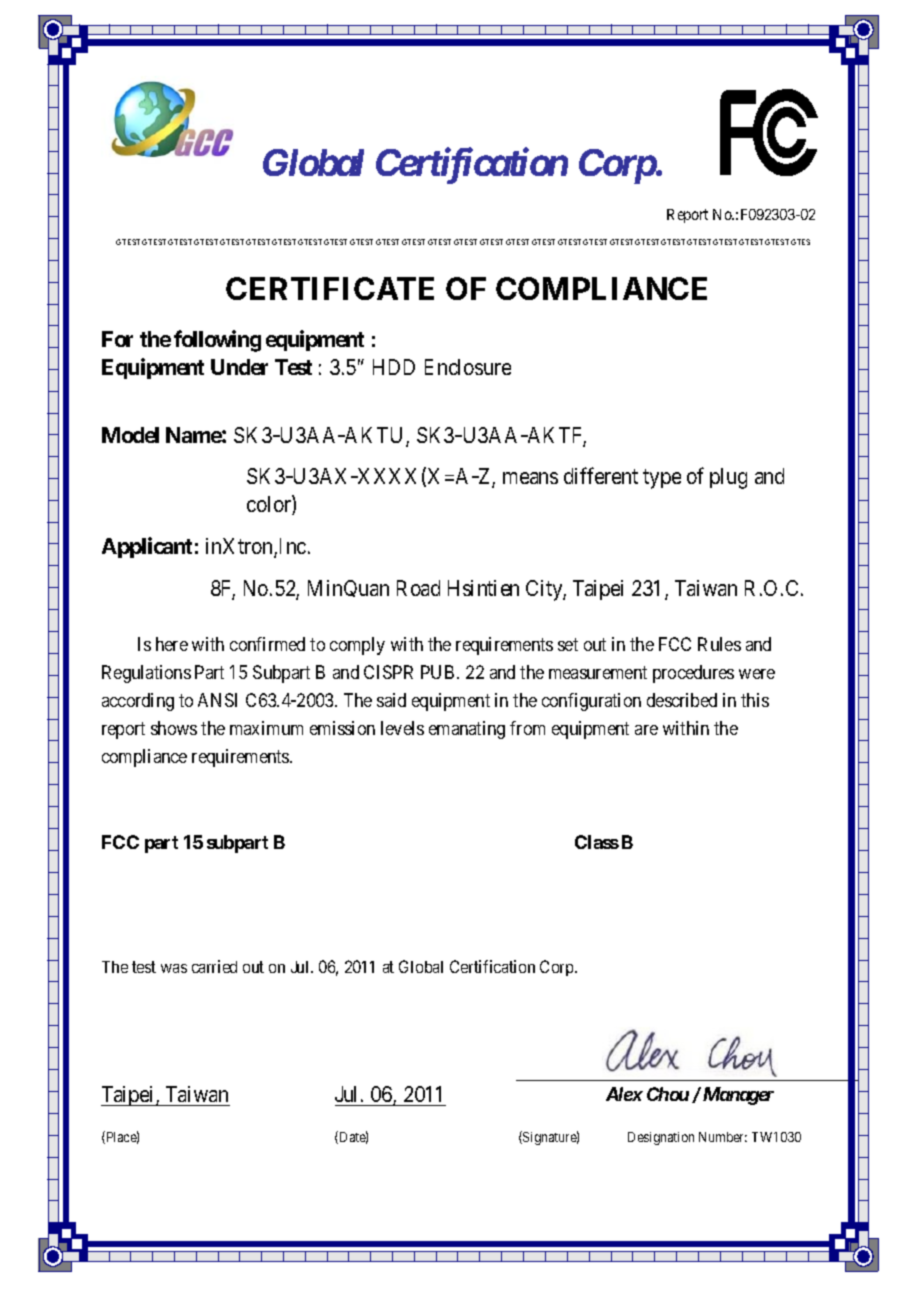 This document has width=924, height=1308. Describe the element at coordinates (530, 478) in the document. I see `means` at that location.
